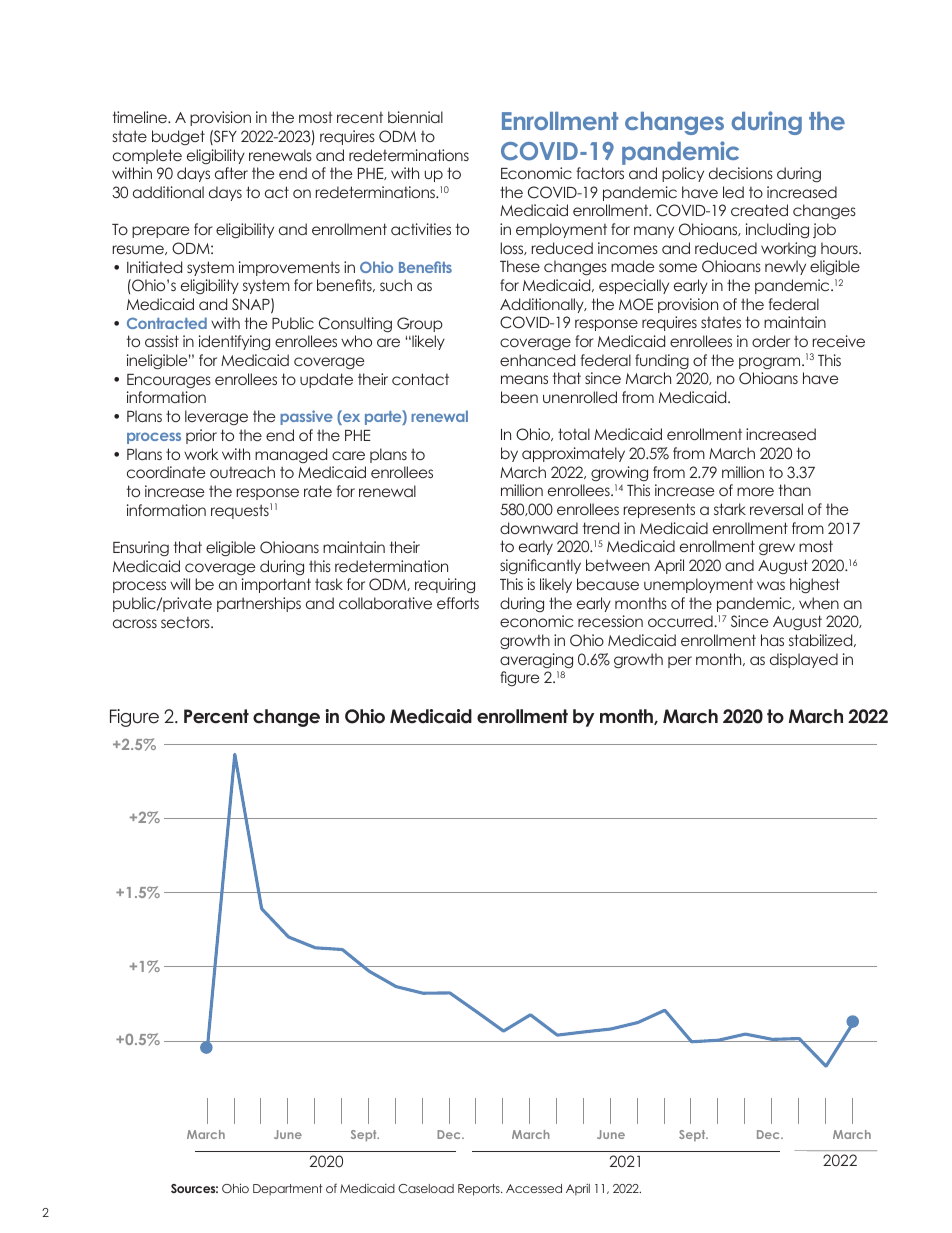 This screenshot has height=1233, width=952. Describe the element at coordinates (804, 660) in the screenshot. I see `displayed` at that location.
